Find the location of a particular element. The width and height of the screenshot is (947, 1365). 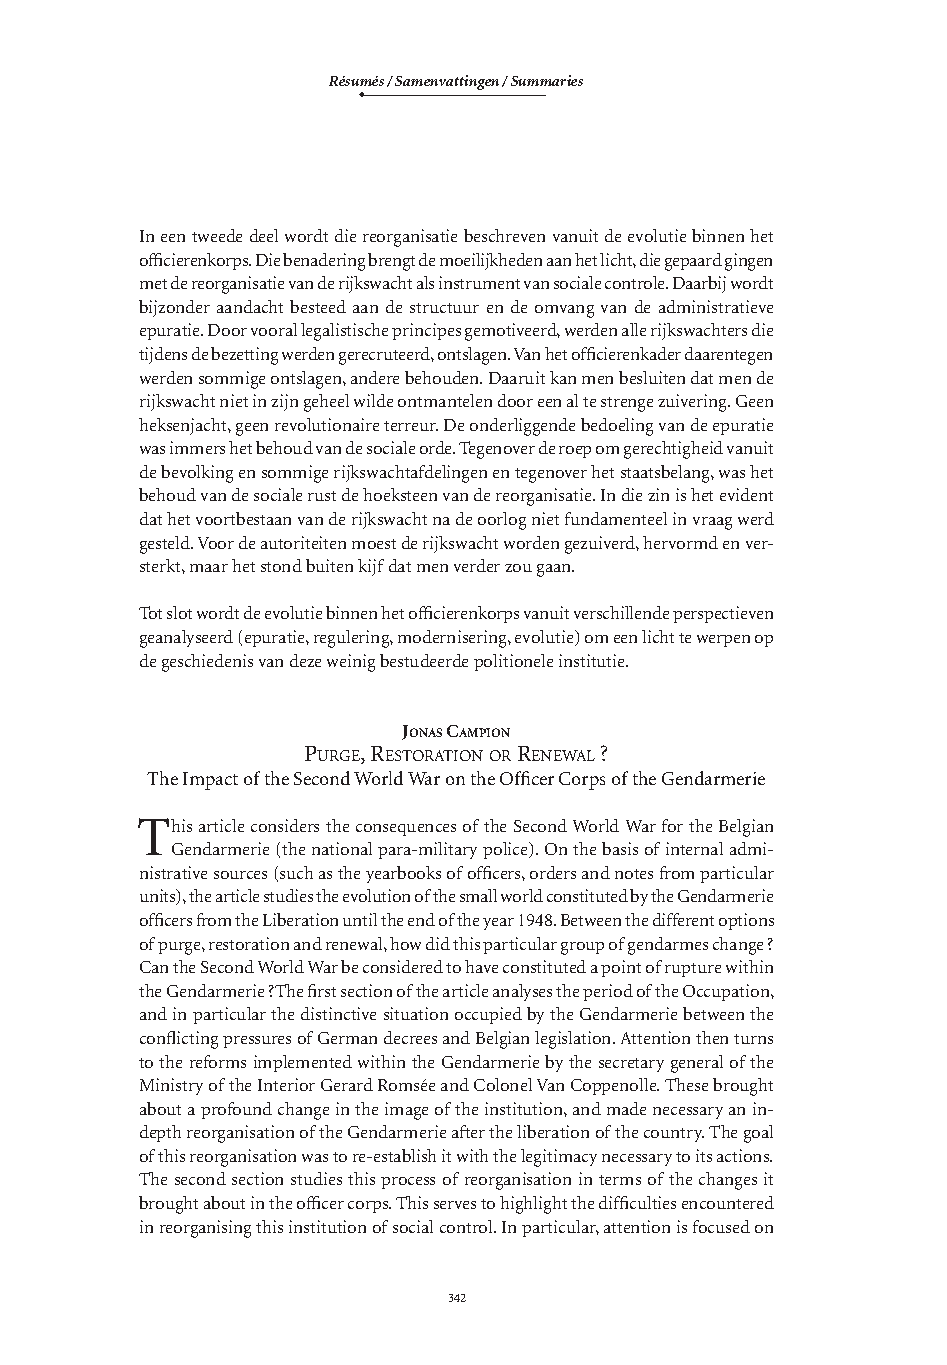

different is located at coordinates (683, 919).
